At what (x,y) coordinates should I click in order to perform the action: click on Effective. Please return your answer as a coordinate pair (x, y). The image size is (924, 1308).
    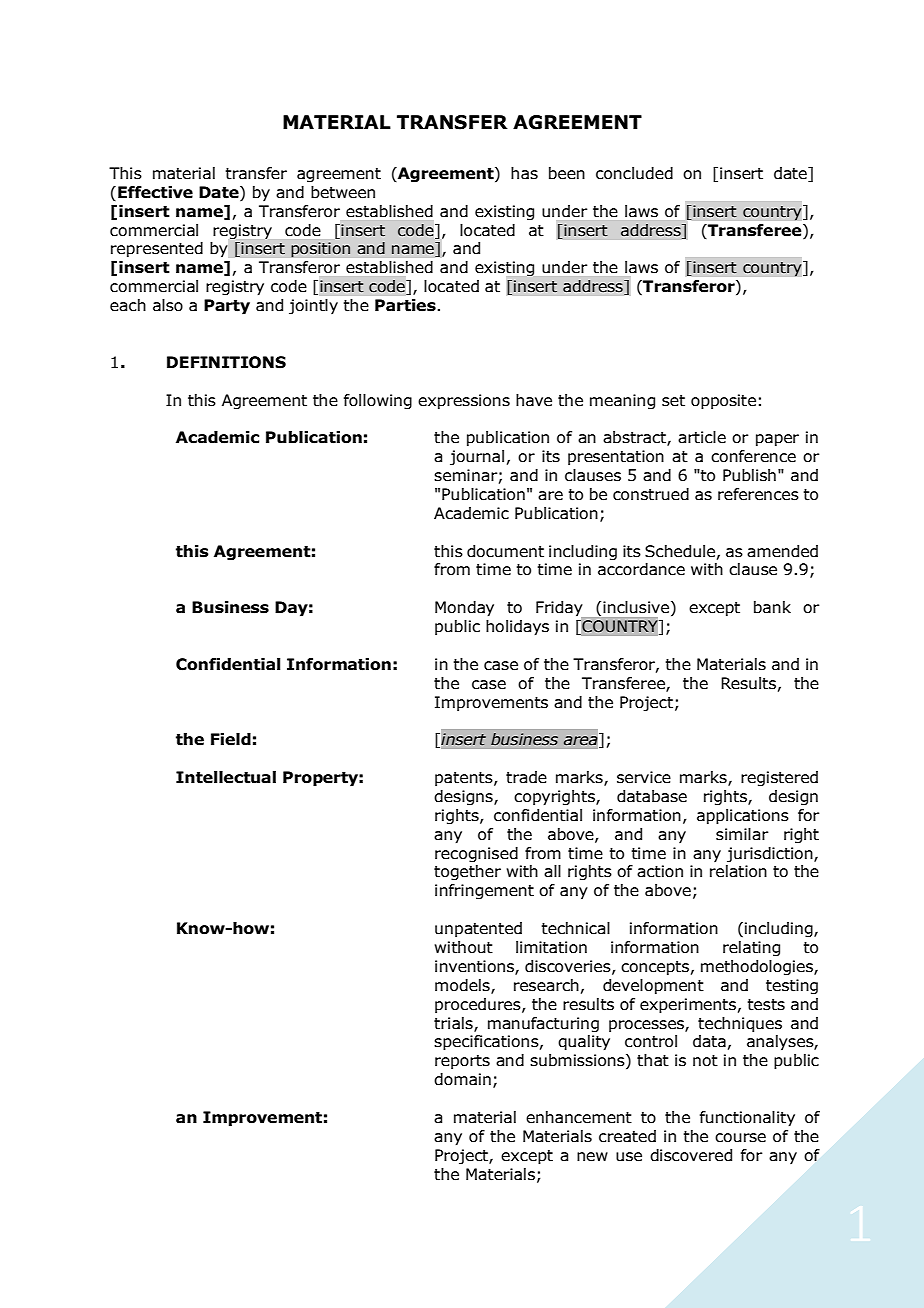
    Looking at the image, I should click on (155, 192).
